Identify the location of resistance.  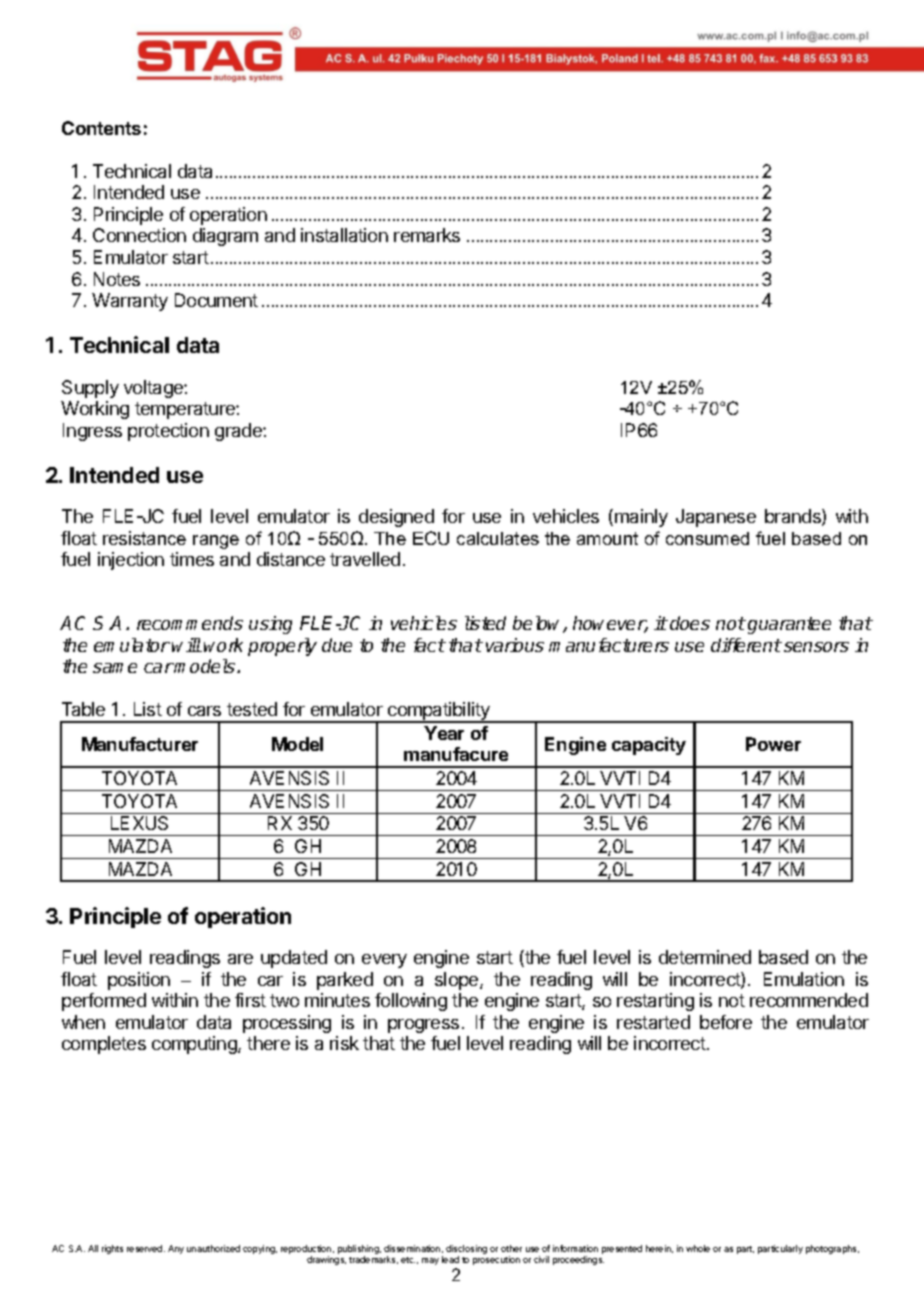
(144, 538).
